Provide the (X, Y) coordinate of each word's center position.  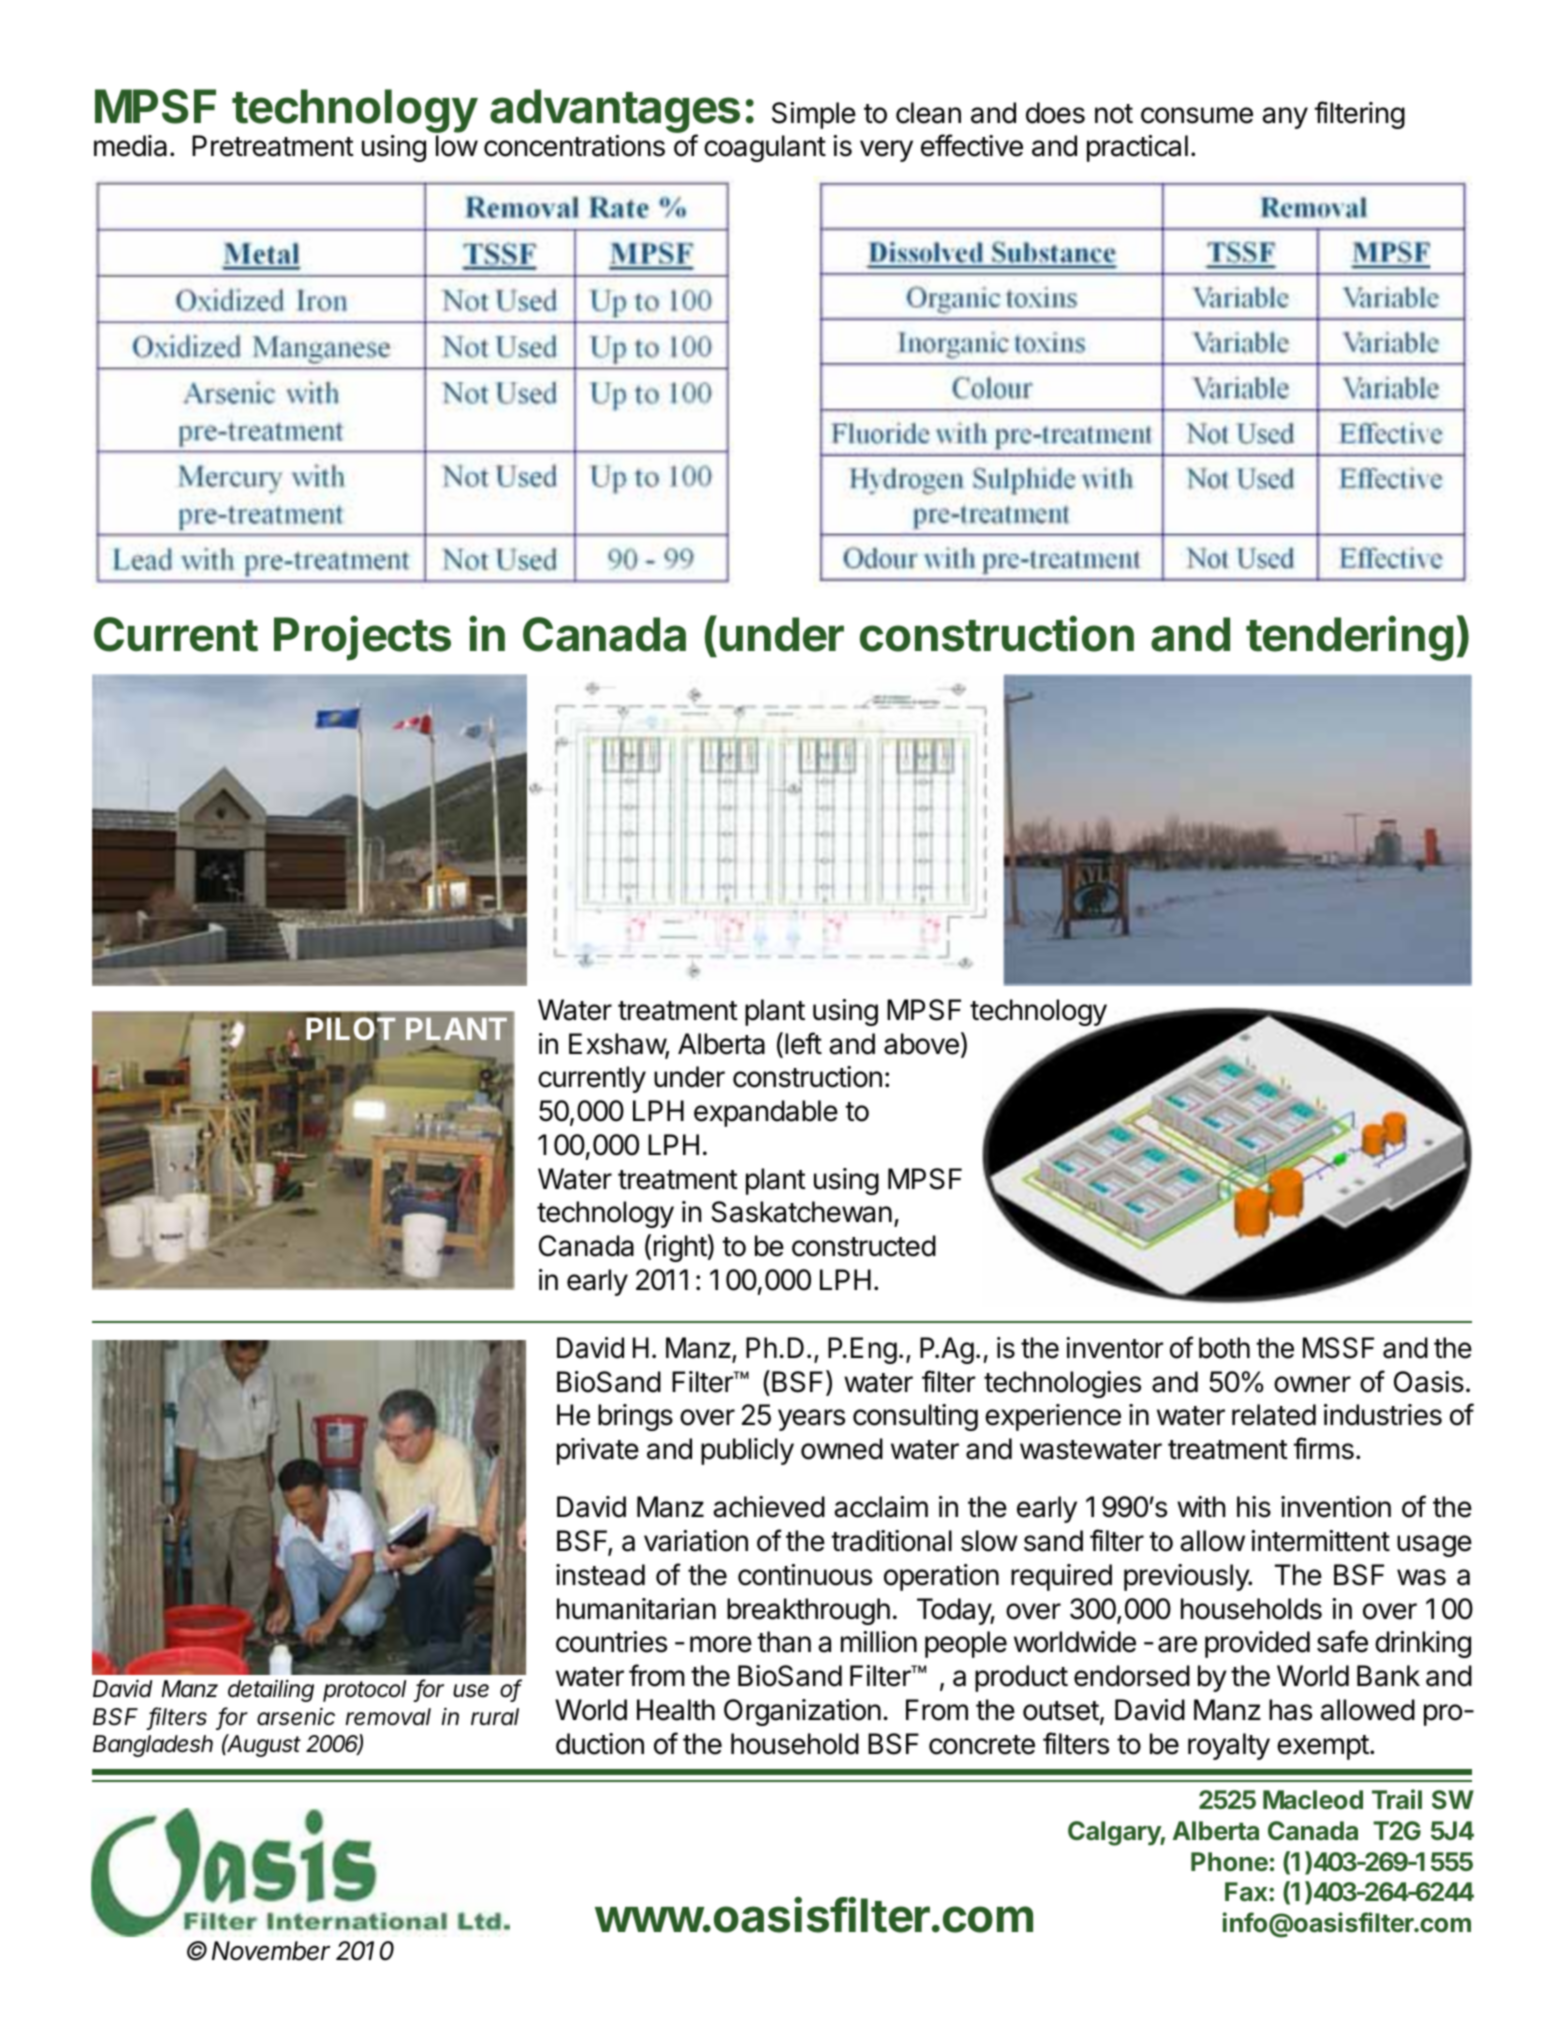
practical (1137, 148)
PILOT (351, 1028)
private (598, 1451)
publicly (747, 1451)
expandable (766, 1113)
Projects (362, 638)
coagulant (765, 148)
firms (1323, 1448)
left (803, 1043)
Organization (802, 1712)
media (130, 146)
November (271, 1951)
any (1285, 118)
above (921, 1044)
